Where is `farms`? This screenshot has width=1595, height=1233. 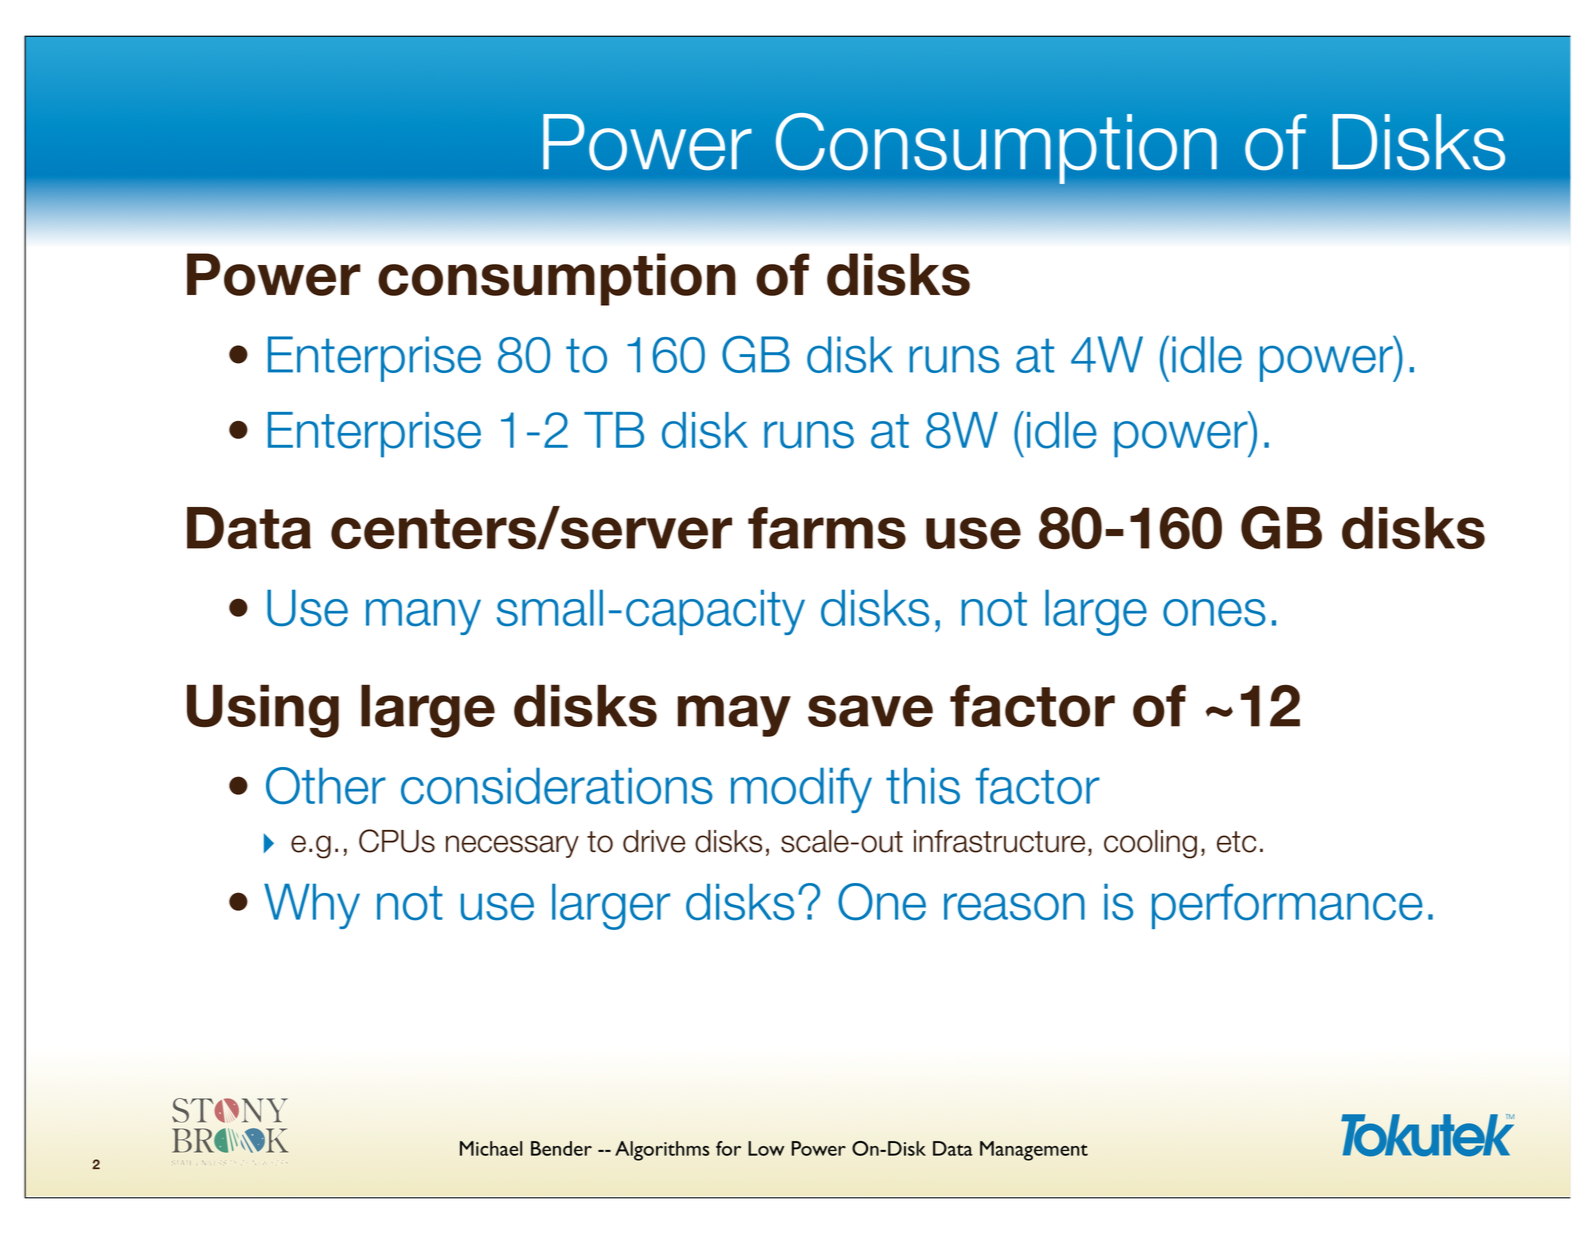 farms is located at coordinates (827, 528).
